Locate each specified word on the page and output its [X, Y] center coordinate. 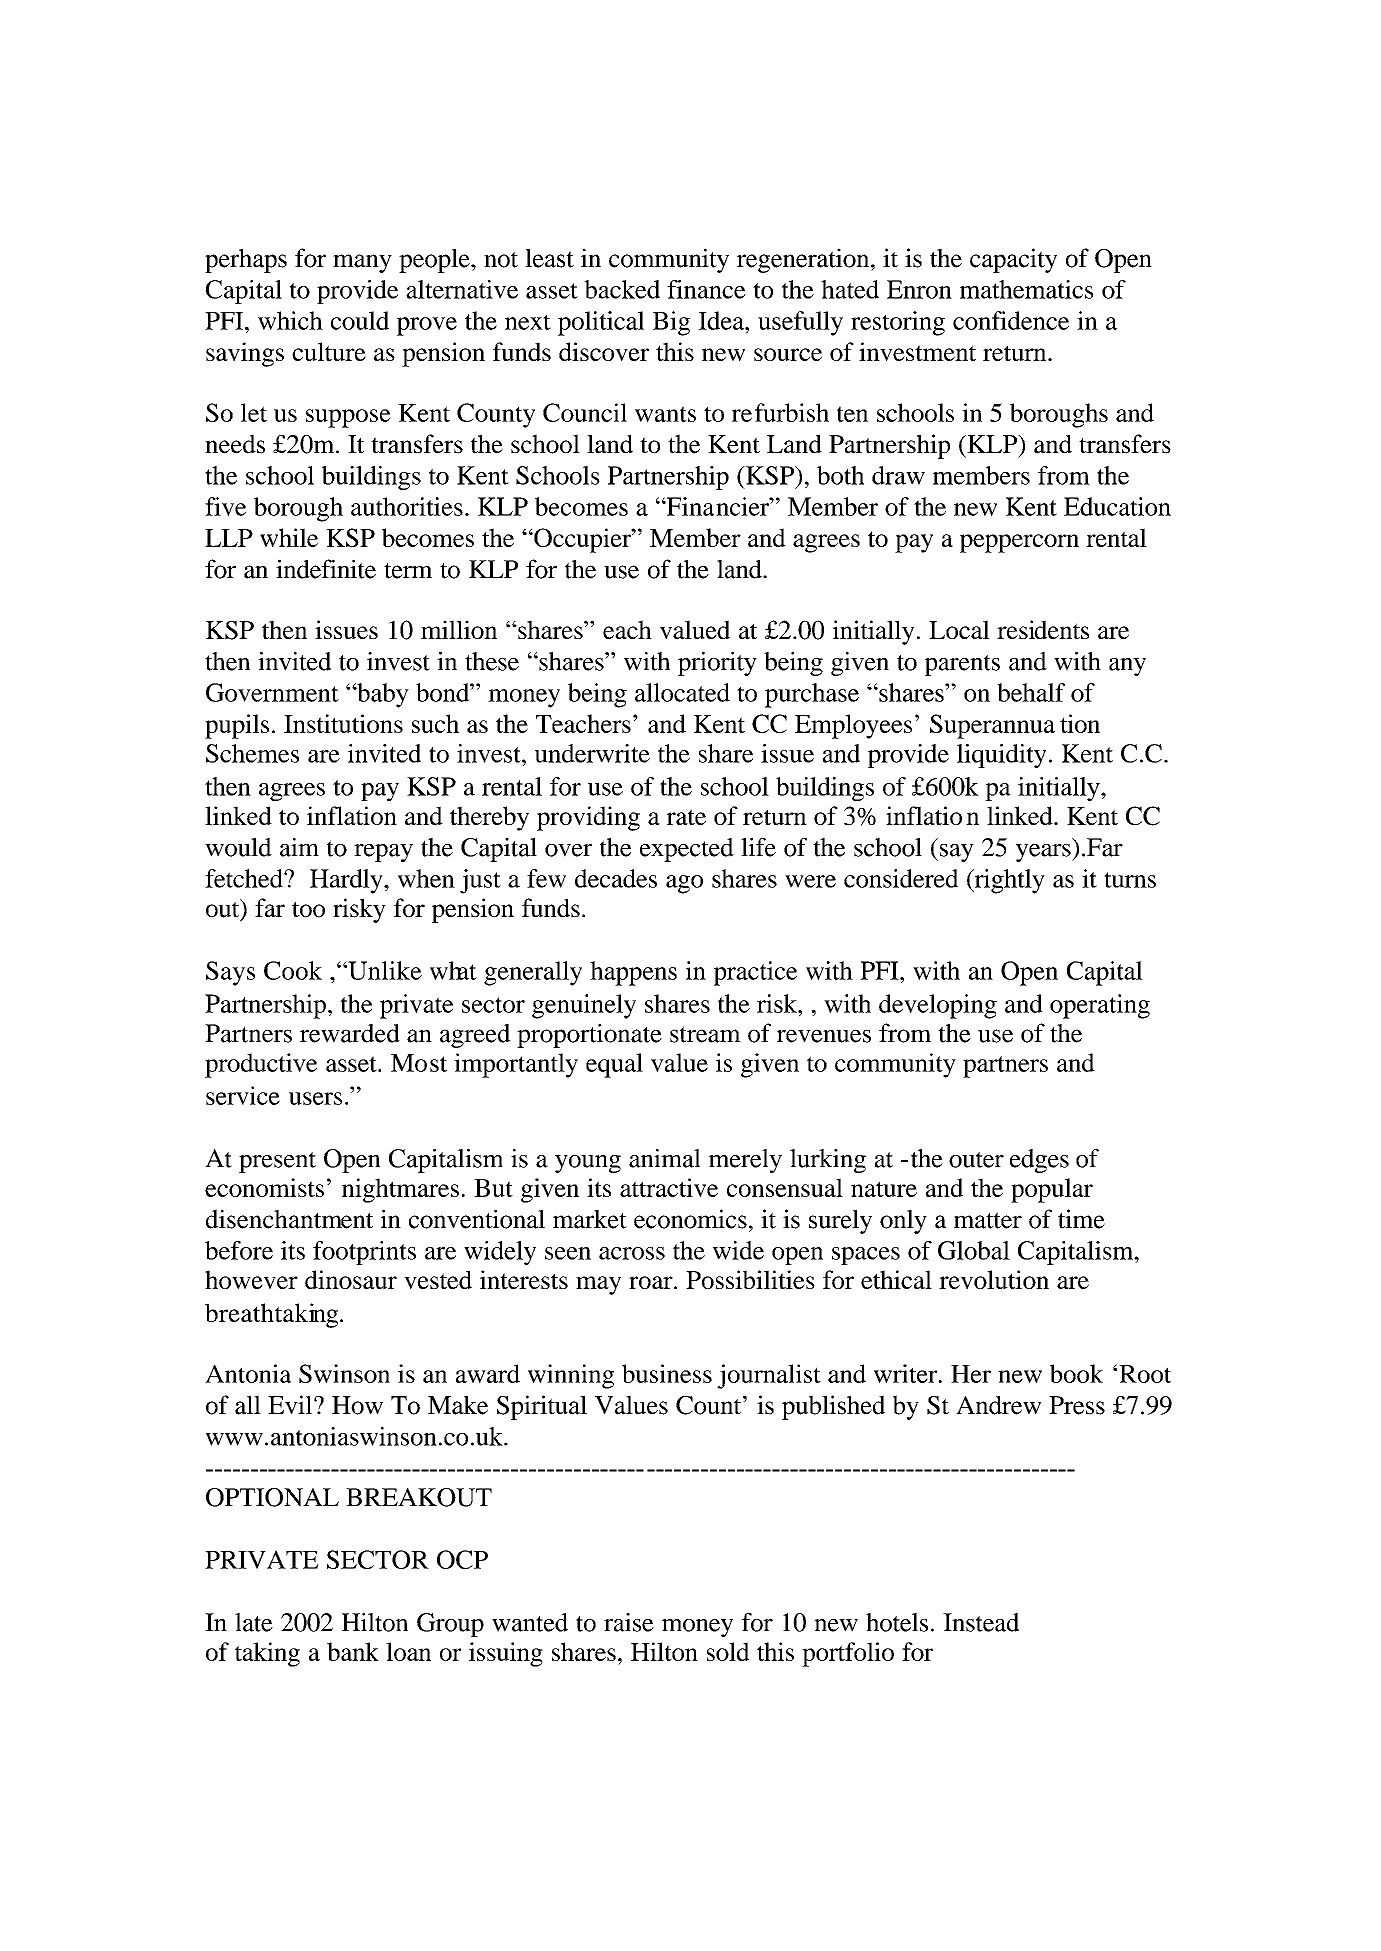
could [360, 320]
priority [717, 664]
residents [1043, 629]
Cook [293, 970]
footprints [364, 1253]
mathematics [1026, 289]
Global [974, 1250]
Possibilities [750, 1279]
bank [353, 1651]
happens [633, 973]
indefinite [326, 569]
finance [706, 289]
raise [629, 1622]
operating [1100, 1006]
